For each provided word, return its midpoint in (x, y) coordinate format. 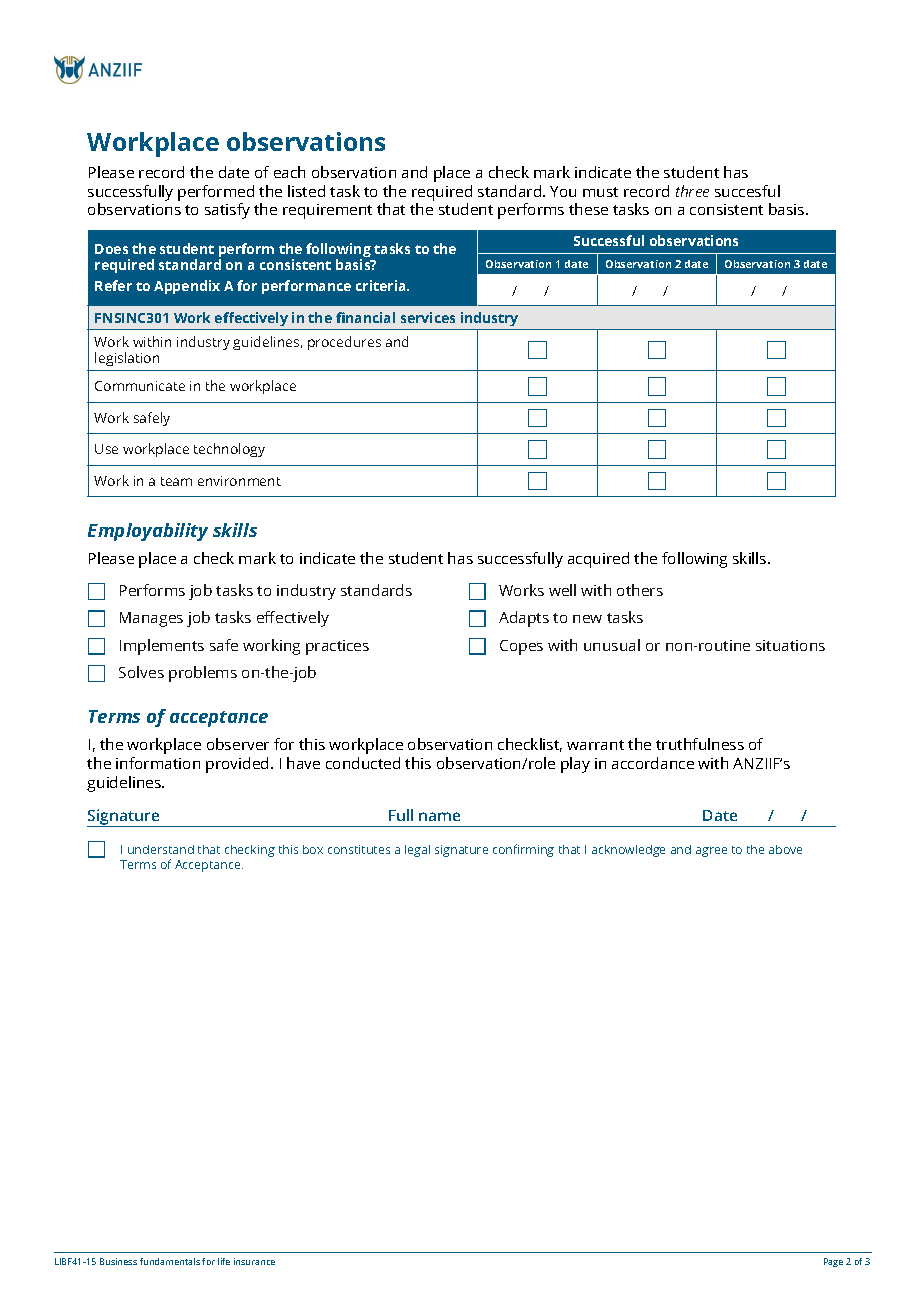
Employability (148, 532)
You (563, 191)
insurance (254, 1261)
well (562, 590)
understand (161, 849)
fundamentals (170, 1261)
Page (833, 1262)
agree (711, 852)
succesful (747, 191)
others (640, 590)
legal (417, 851)
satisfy (227, 211)
